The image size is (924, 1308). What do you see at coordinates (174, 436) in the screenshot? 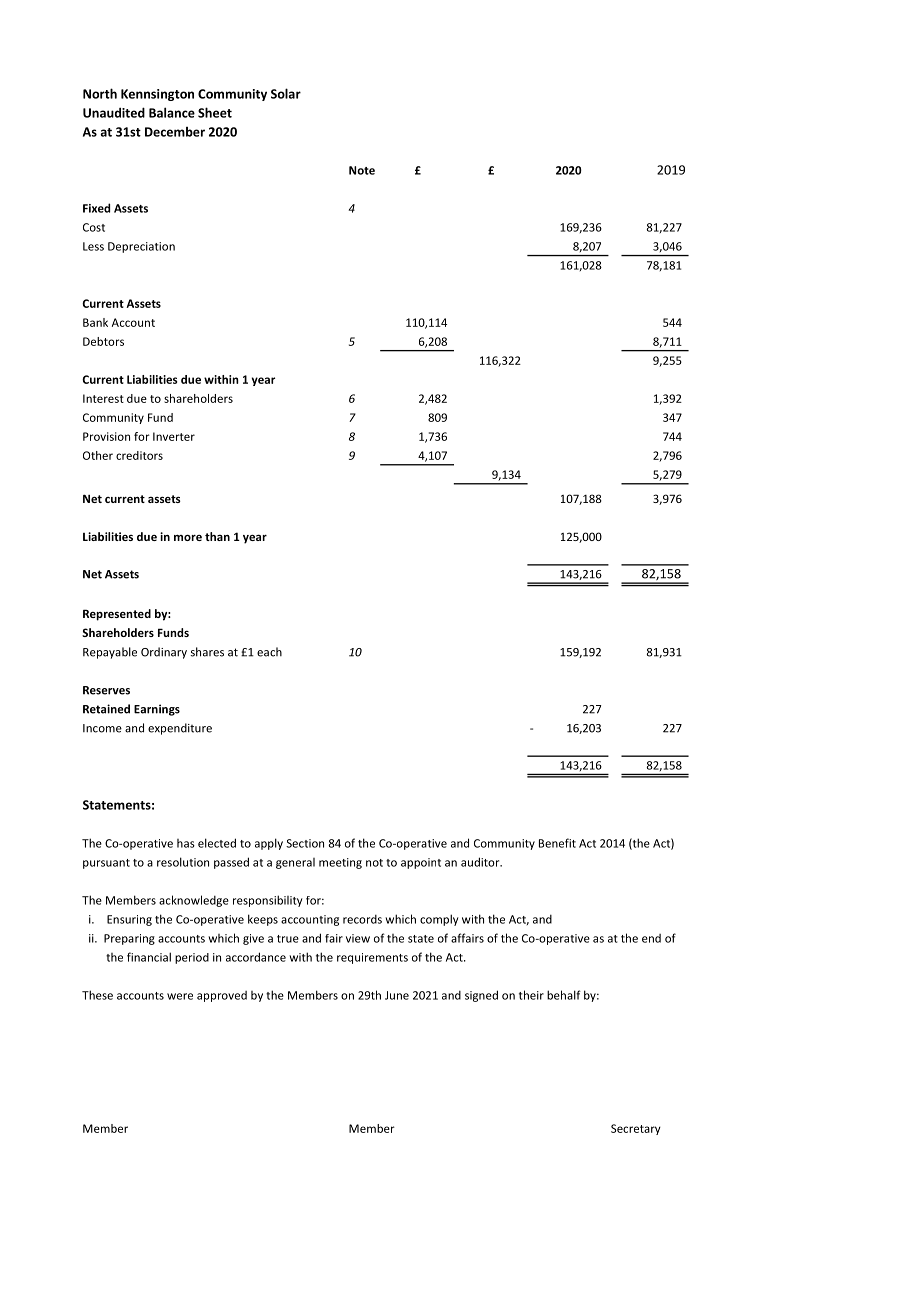
I see `Inverter` at bounding box center [174, 436].
